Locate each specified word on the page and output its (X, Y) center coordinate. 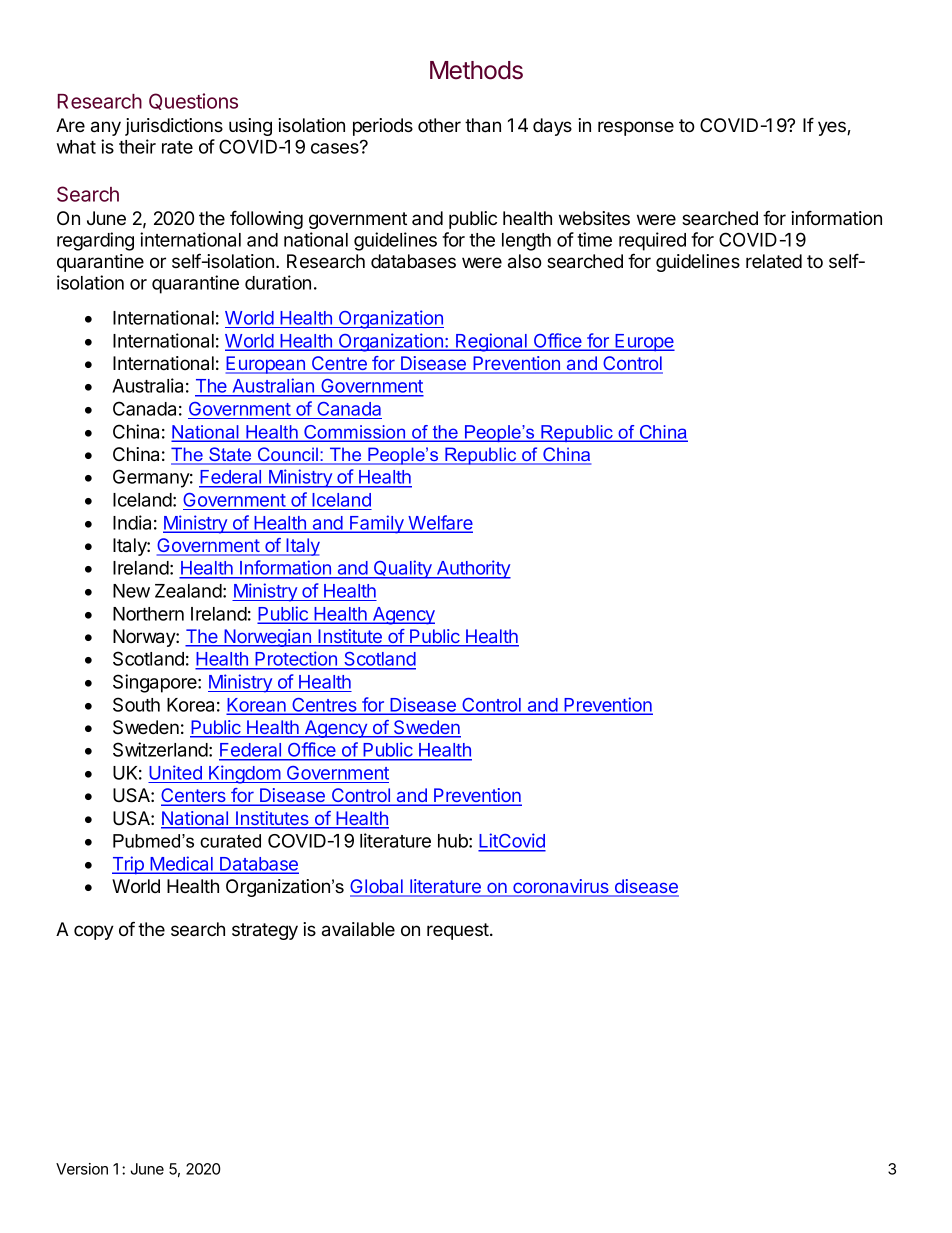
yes (833, 128)
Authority (472, 569)
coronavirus (561, 887)
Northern (148, 614)
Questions (193, 101)
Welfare (439, 523)
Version (82, 1169)
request (459, 931)
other (439, 125)
